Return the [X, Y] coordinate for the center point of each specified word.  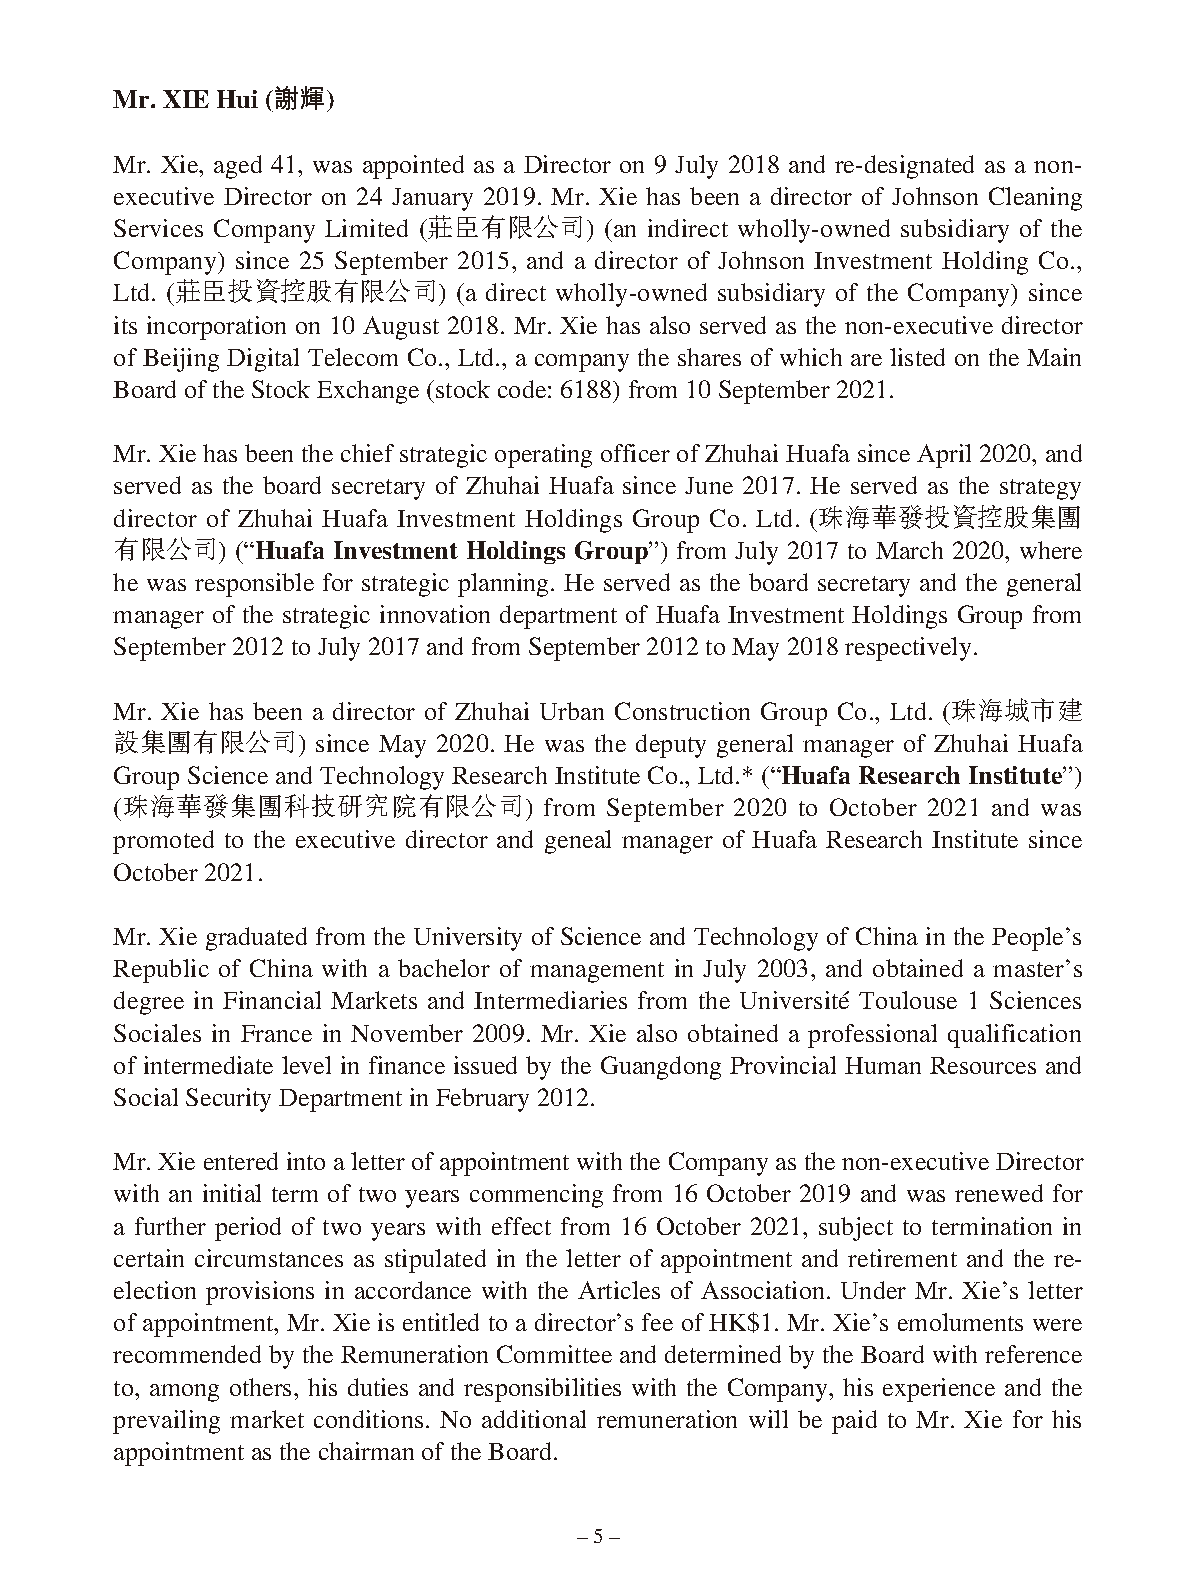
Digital [263, 360]
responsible [254, 585]
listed [917, 357]
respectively [908, 649]
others [260, 1387]
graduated [256, 939]
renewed [999, 1193]
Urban [572, 711]
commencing [536, 1196]
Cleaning [1035, 199]
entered [241, 1161]
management [597, 972]
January [432, 199]
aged [238, 167]
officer [635, 453]
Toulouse [908, 1000]
